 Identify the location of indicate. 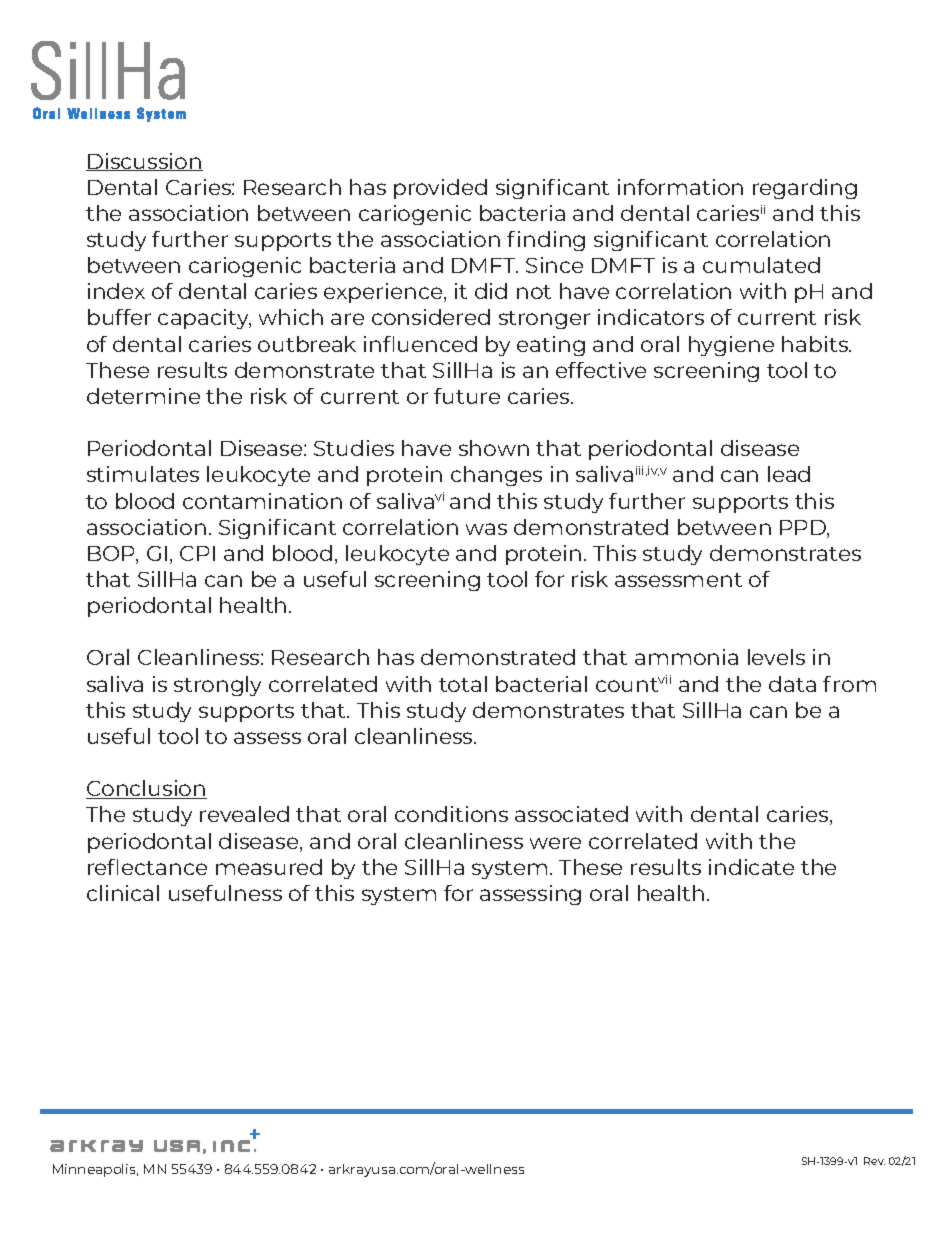
(751, 867).
